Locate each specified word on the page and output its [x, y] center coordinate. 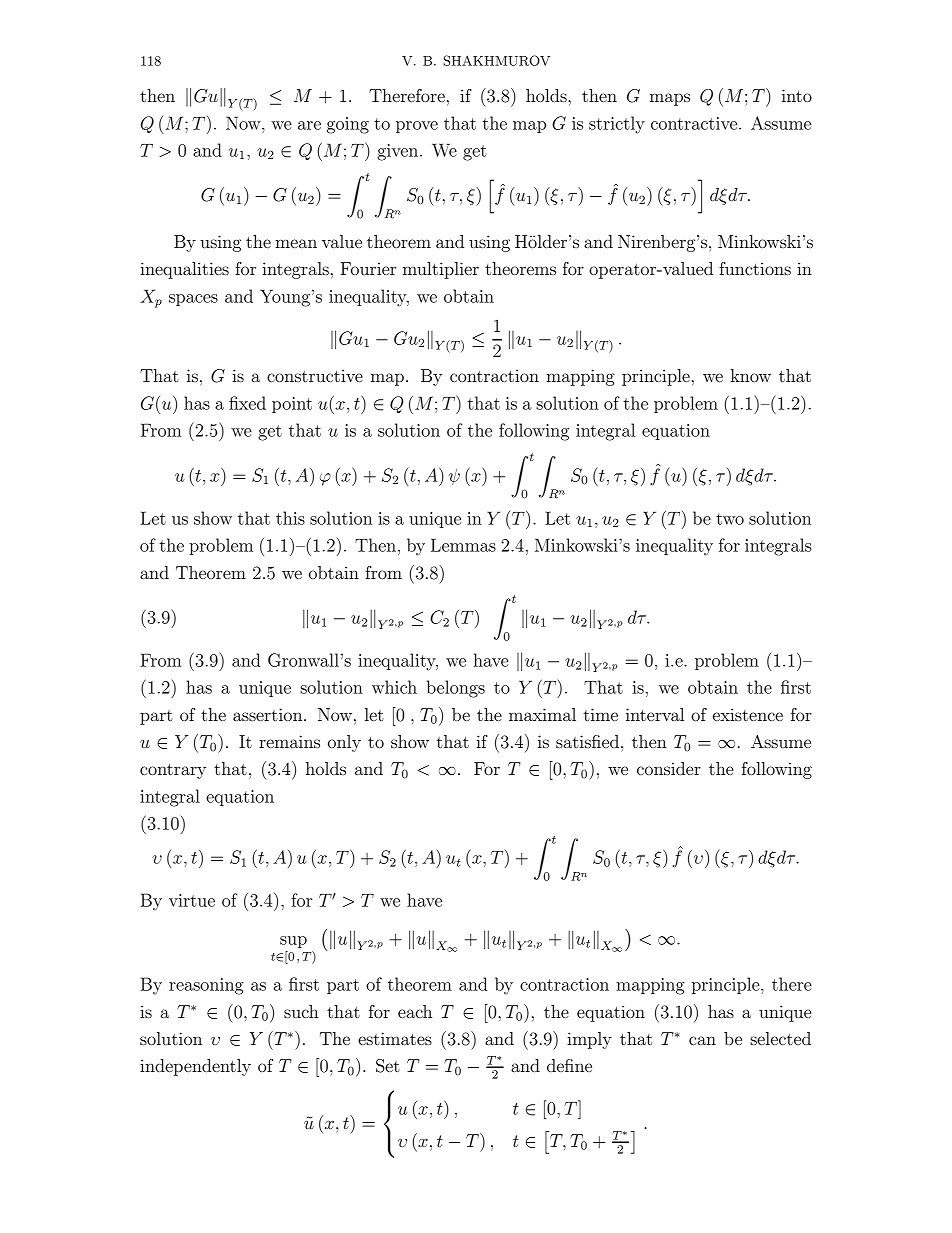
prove [417, 127]
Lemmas [463, 545]
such [301, 1011]
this [290, 518]
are [309, 125]
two [730, 519]
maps [670, 99]
